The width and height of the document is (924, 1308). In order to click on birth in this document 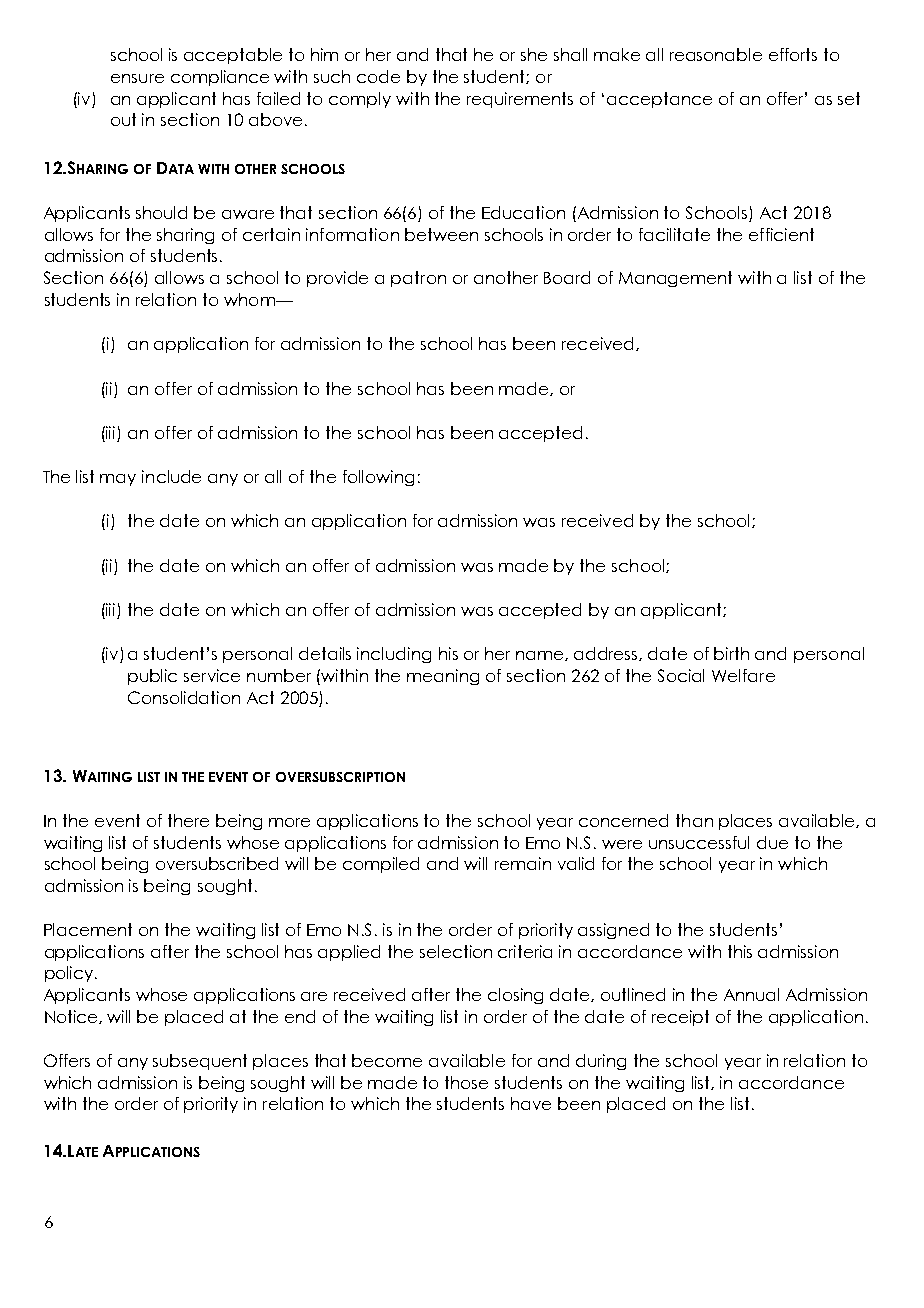, I will do `click(731, 653)`.
